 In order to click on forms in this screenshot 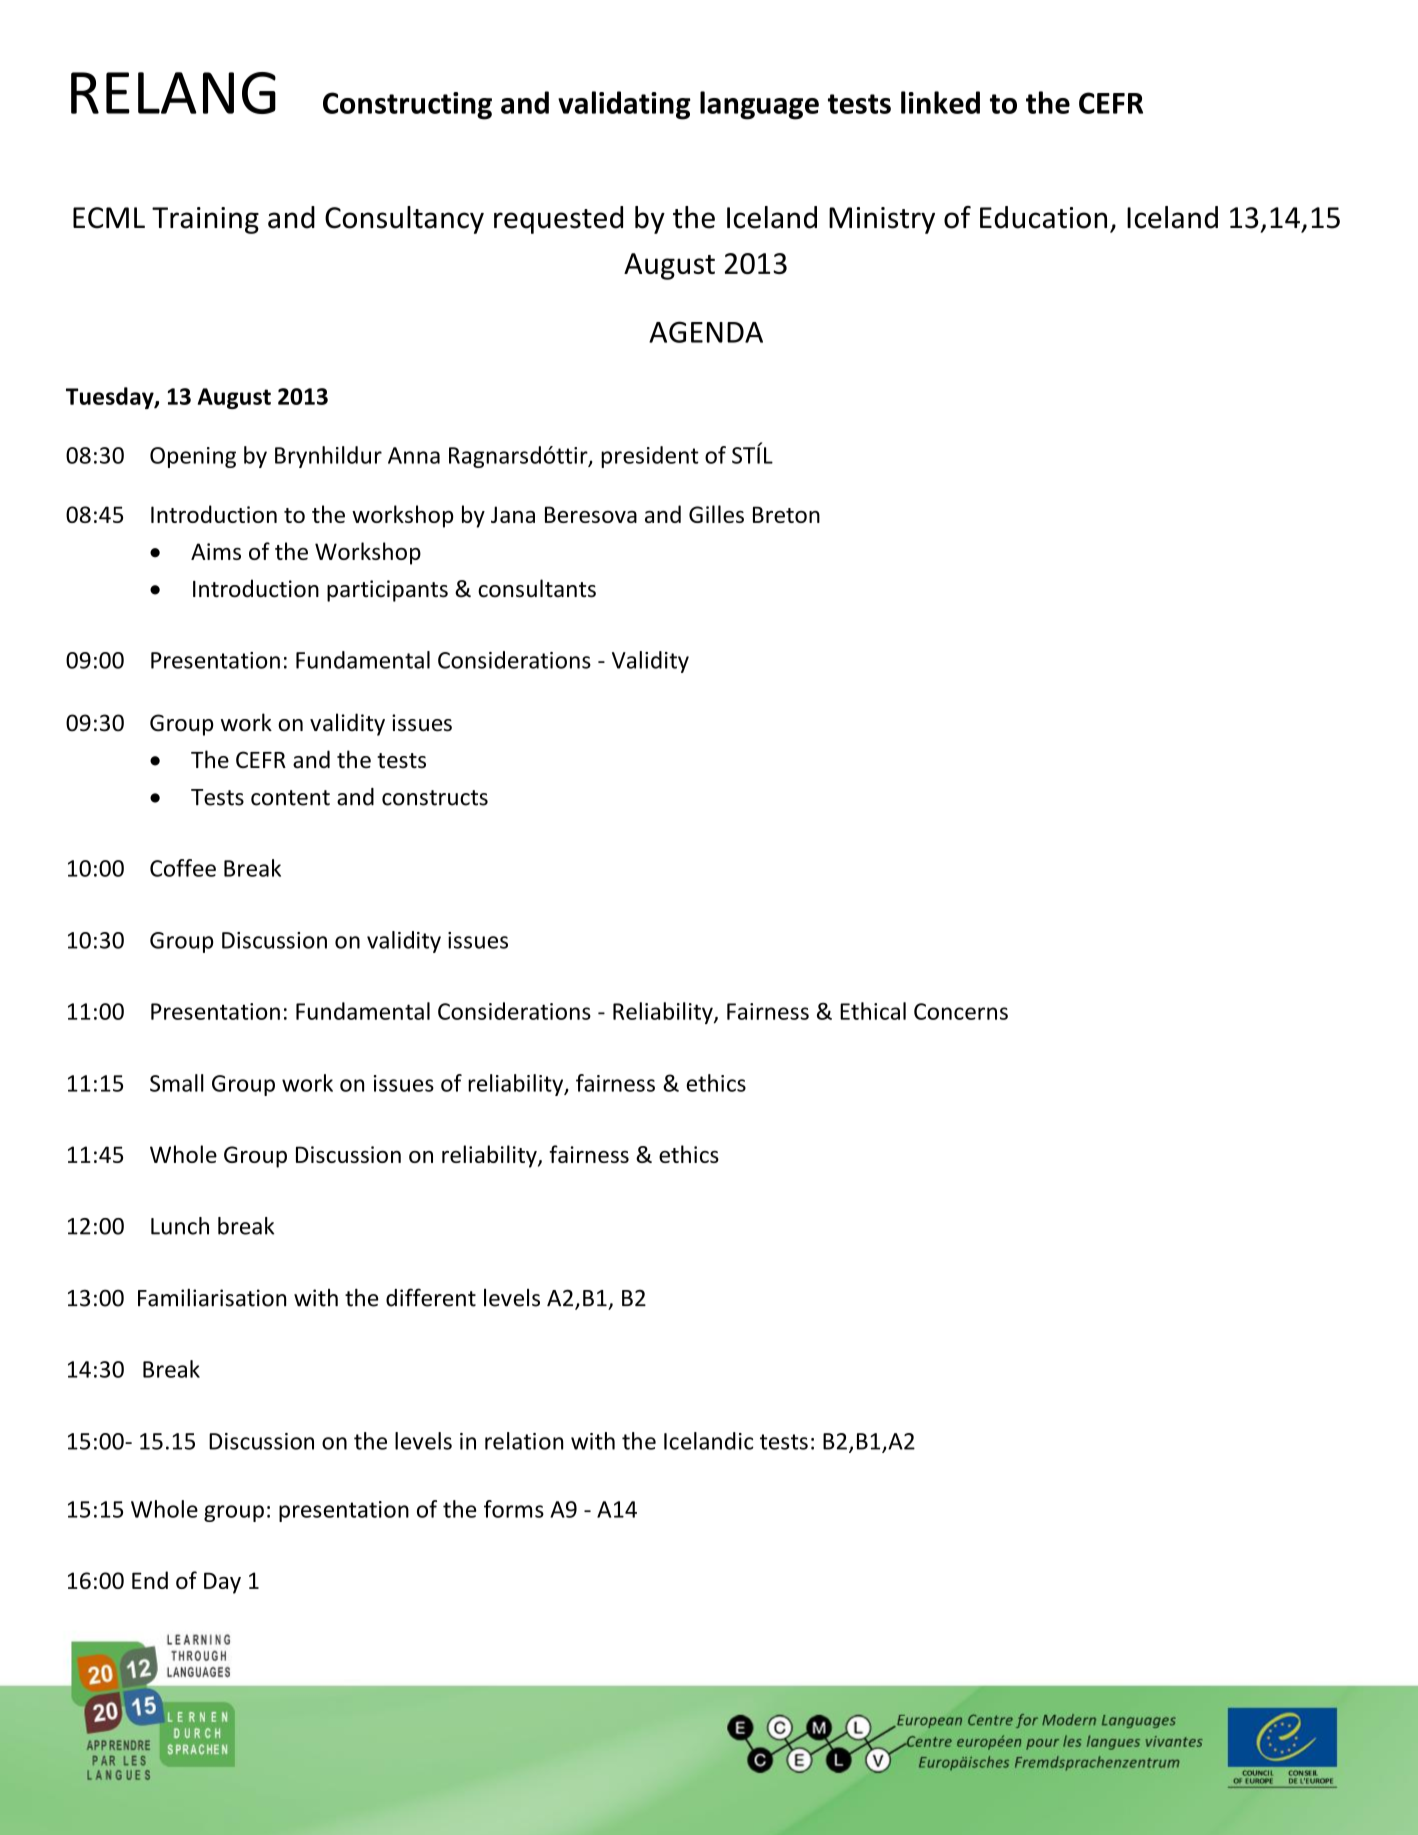, I will do `click(514, 1509)`.
